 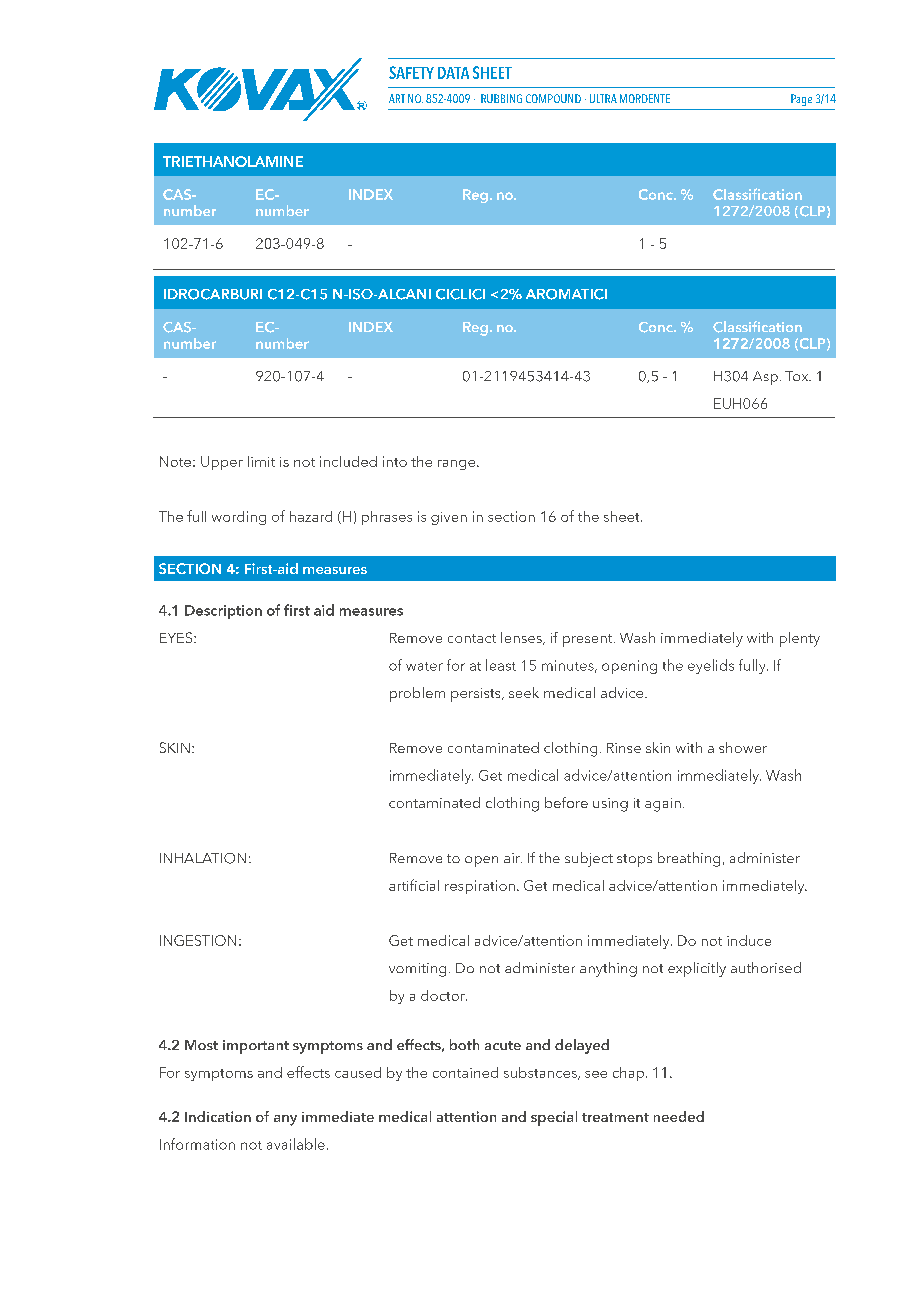 What do you see at coordinates (218, 1116) in the image?
I see `Indication` at bounding box center [218, 1116].
